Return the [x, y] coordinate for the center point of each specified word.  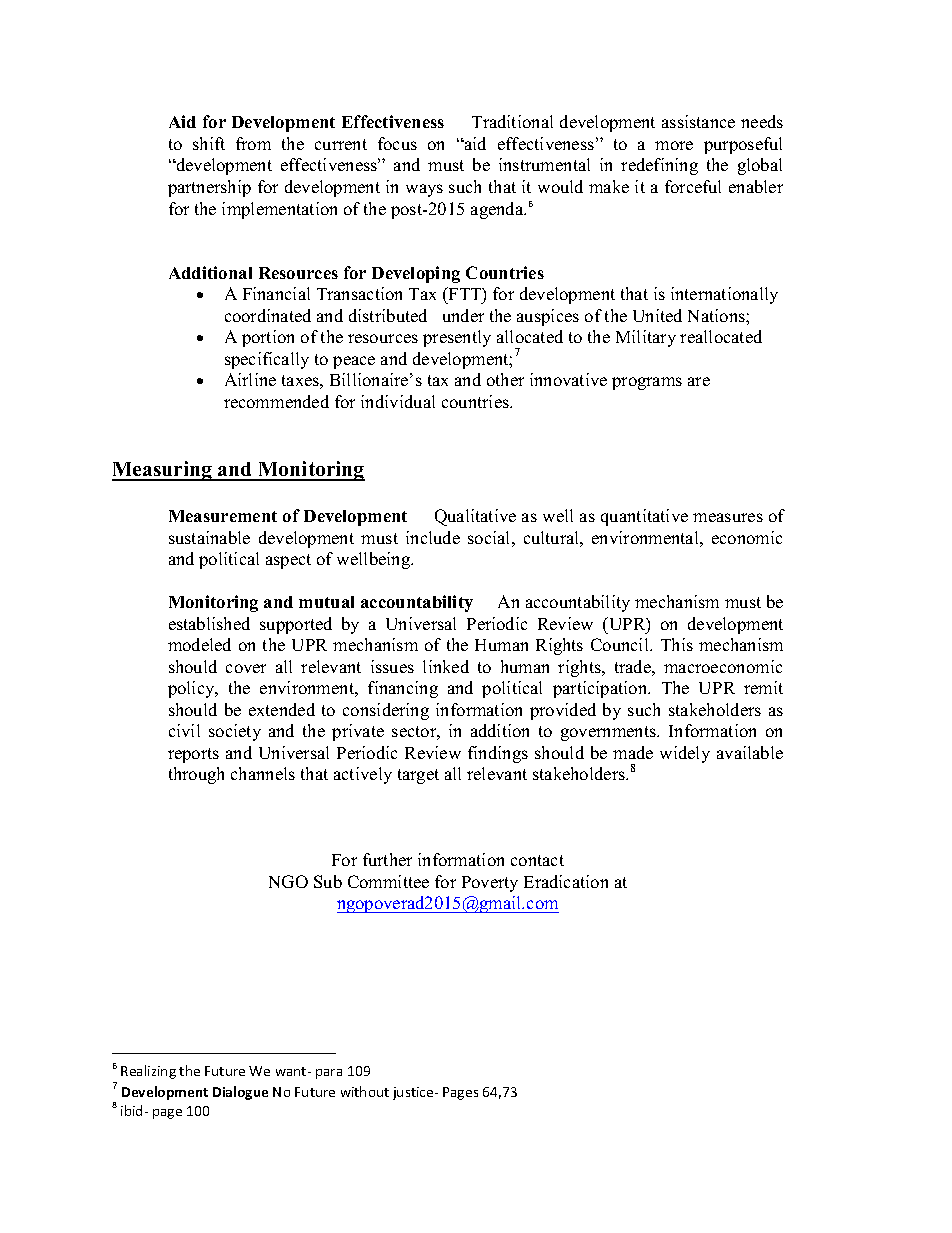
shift [209, 143]
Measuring [163, 471]
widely [685, 754]
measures [728, 517]
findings [498, 754]
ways [424, 190]
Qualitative [475, 517]
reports [193, 755]
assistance [698, 121]
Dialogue [240, 1093]
